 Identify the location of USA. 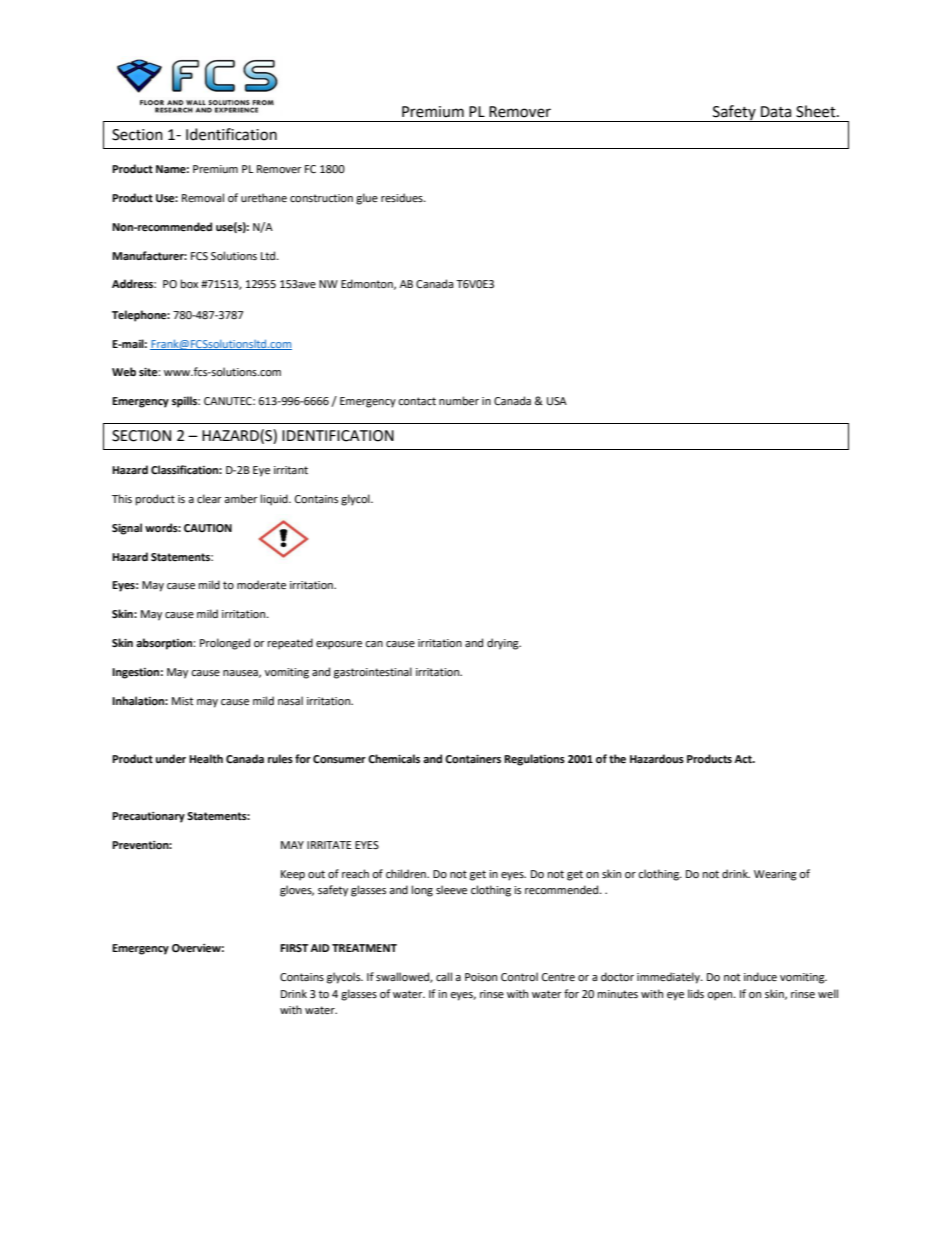
(557, 401).
